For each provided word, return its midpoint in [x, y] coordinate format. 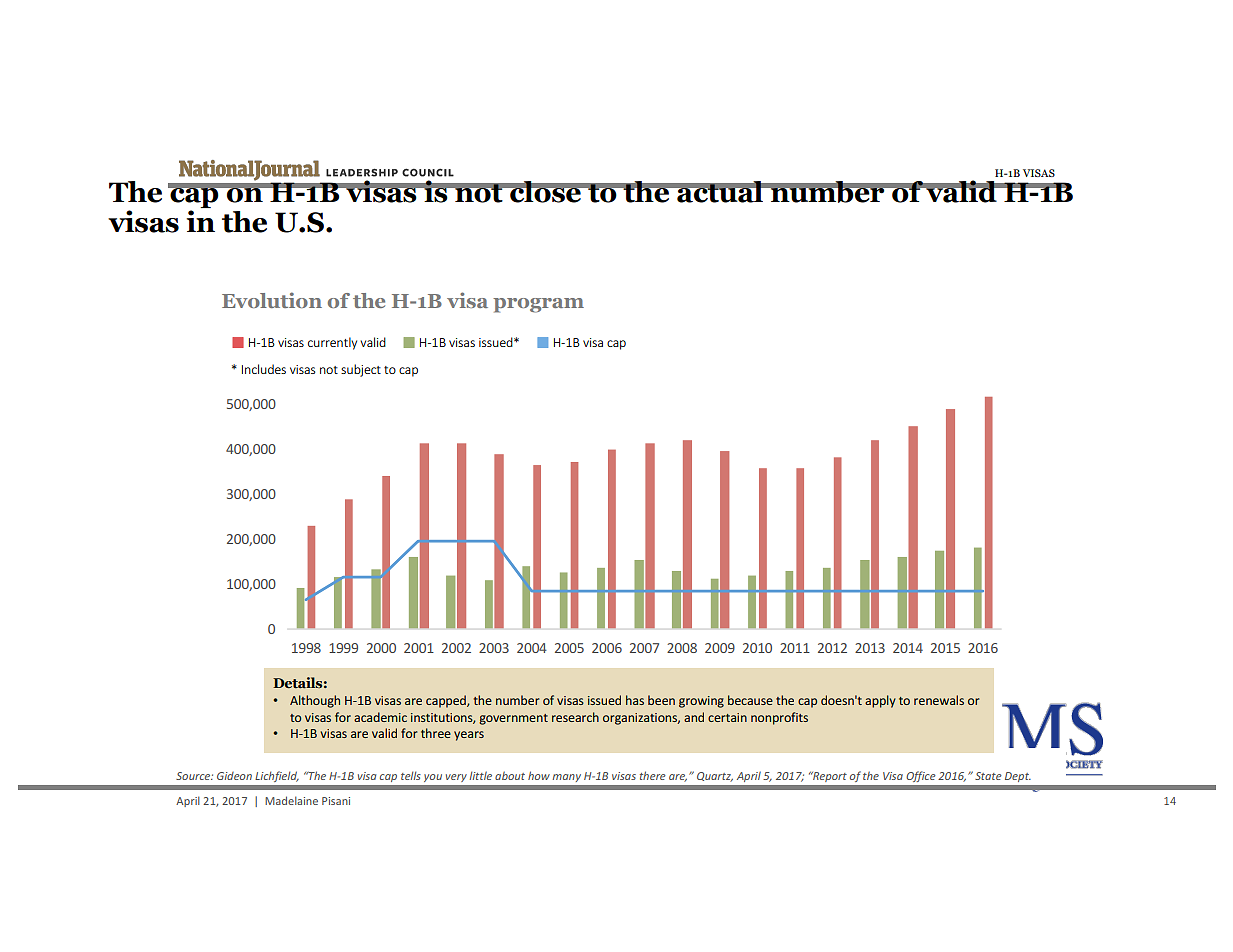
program [538, 305]
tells [411, 775]
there [653, 775]
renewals [939, 700]
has [635, 700]
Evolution [272, 300]
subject [361, 370]
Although [315, 701]
